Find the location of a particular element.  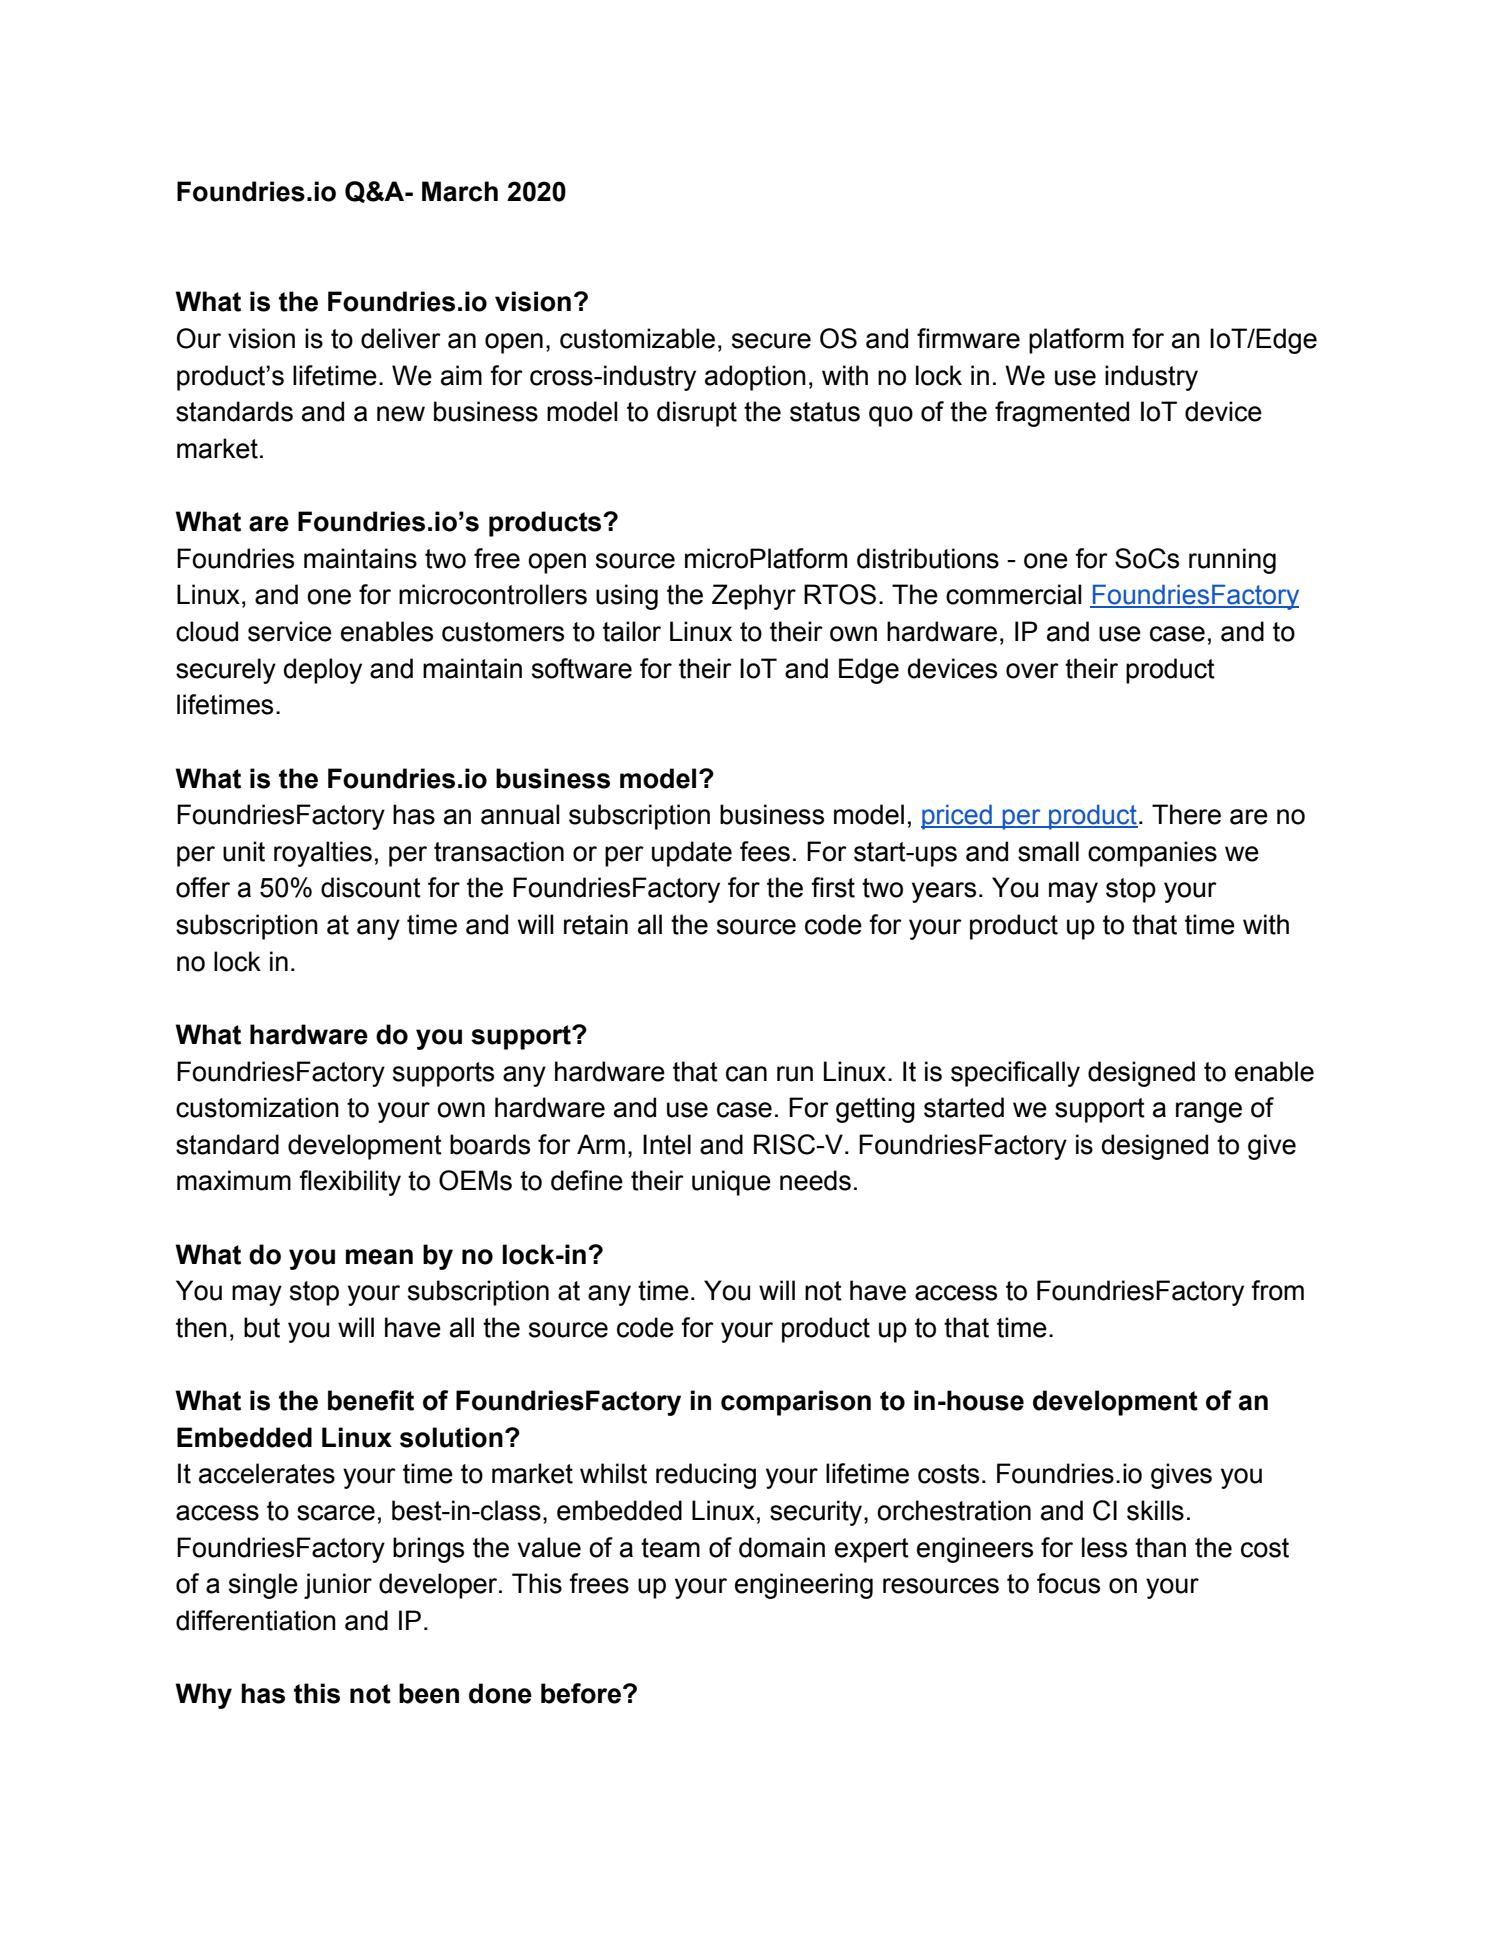

specifically is located at coordinates (1015, 1074).
